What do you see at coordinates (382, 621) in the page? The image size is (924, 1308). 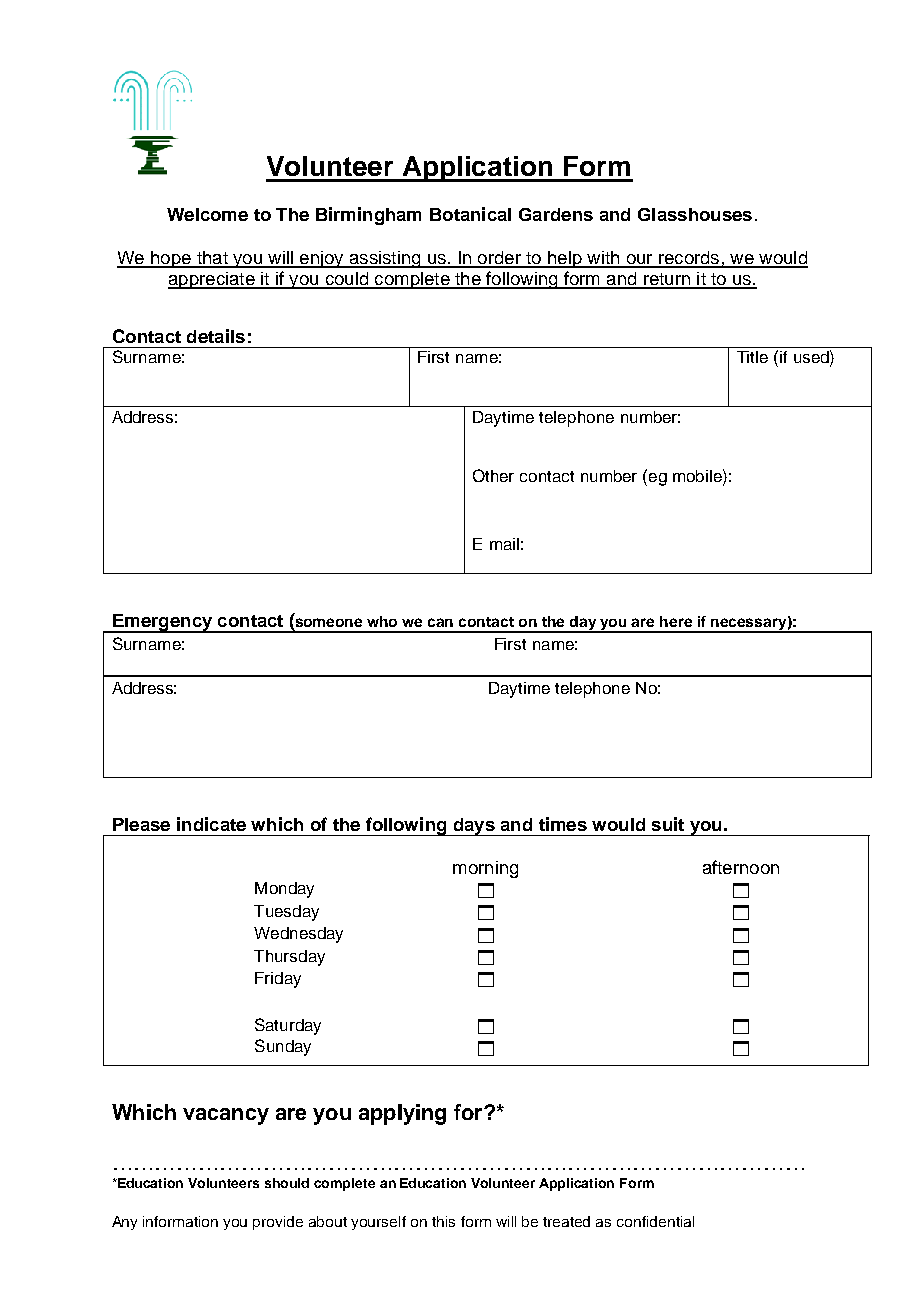 I see `who` at bounding box center [382, 621].
